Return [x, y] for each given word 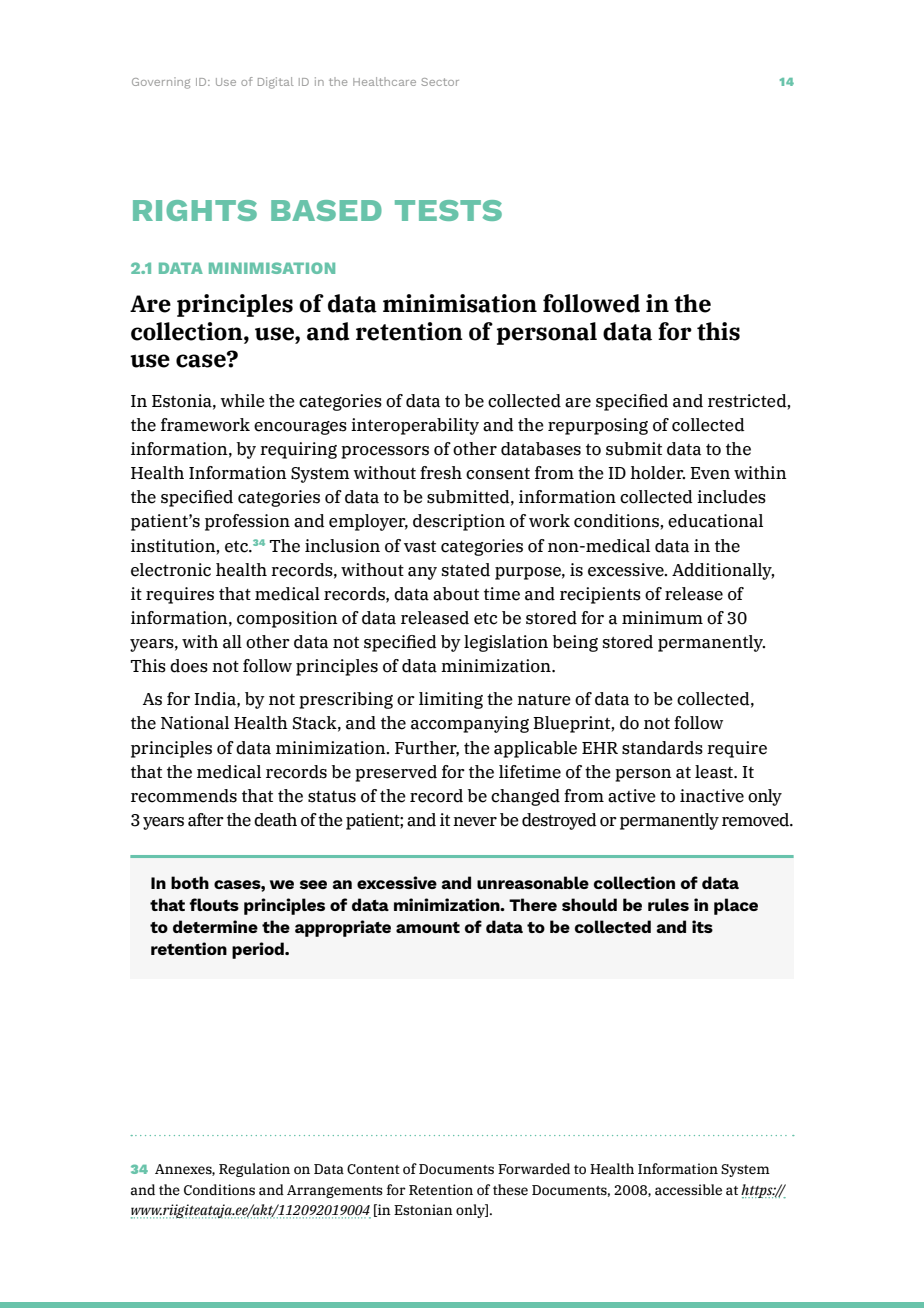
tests [448, 210]
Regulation [254, 1170]
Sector [440, 82]
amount [428, 927]
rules [668, 904]
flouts [214, 904]
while [242, 401]
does [189, 666]
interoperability [415, 426]
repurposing [598, 426]
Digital [276, 83]
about [456, 594]
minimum [662, 618]
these [510, 1190]
